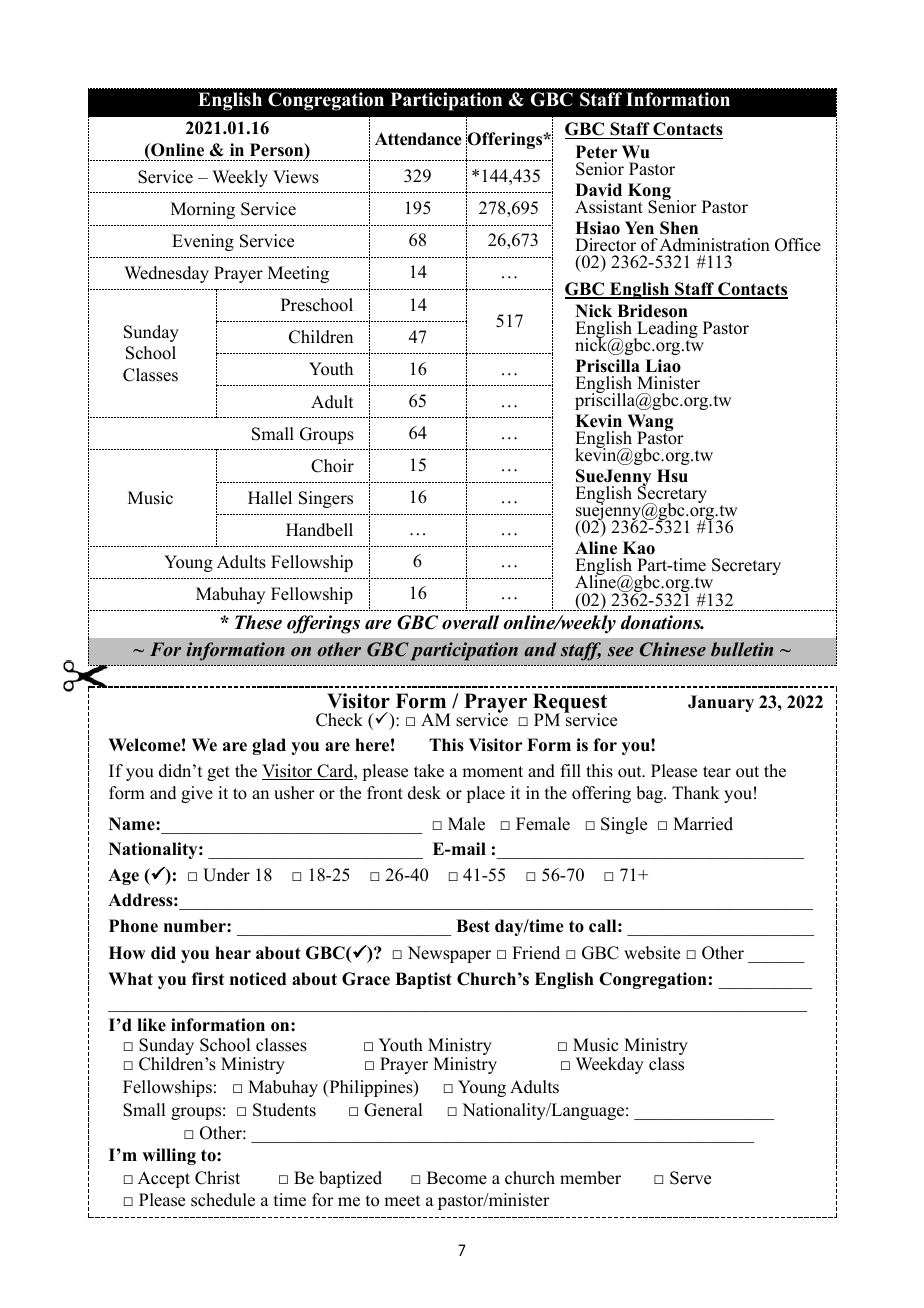 Image resolution: width=924 pixels, height=1308 pixels. What do you see at coordinates (652, 953) in the screenshot?
I see `website` at bounding box center [652, 953].
